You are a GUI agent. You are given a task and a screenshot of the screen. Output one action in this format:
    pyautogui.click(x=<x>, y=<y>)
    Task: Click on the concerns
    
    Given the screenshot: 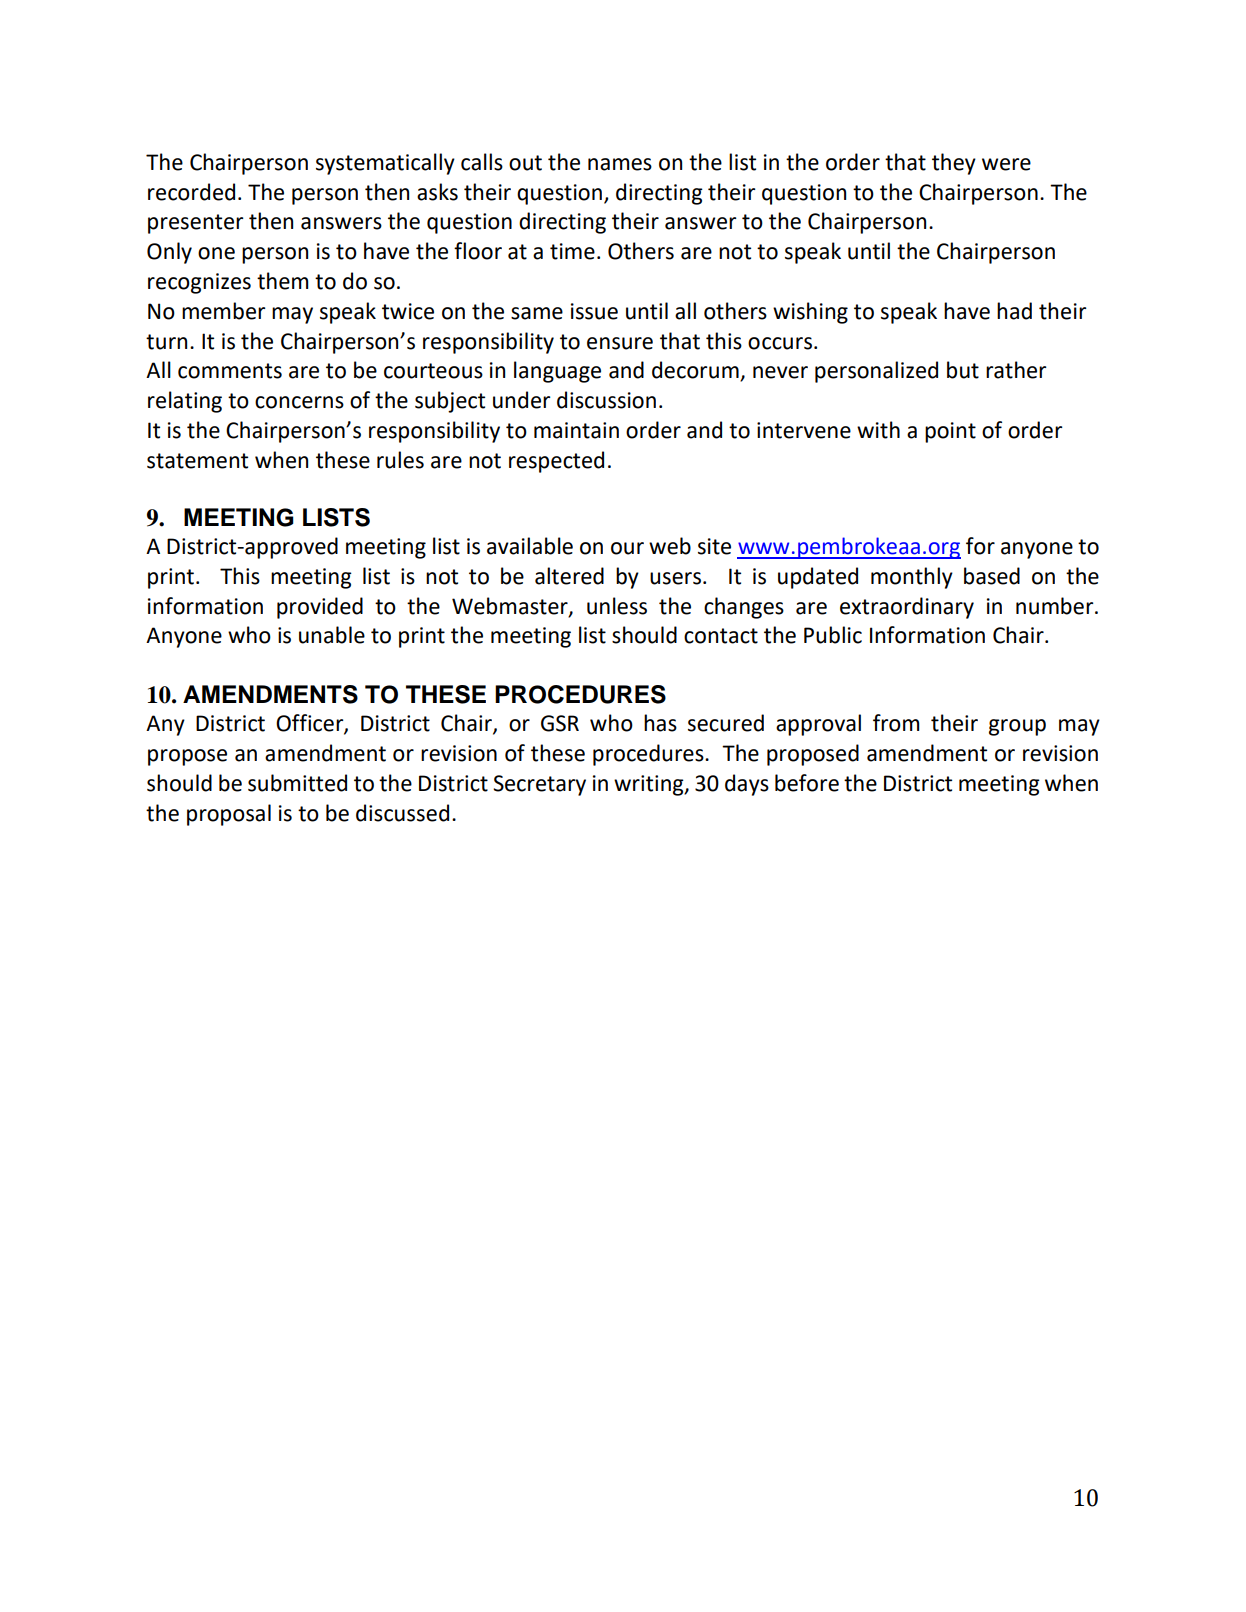 What is the action you would take?
    pyautogui.click(x=299, y=402)
